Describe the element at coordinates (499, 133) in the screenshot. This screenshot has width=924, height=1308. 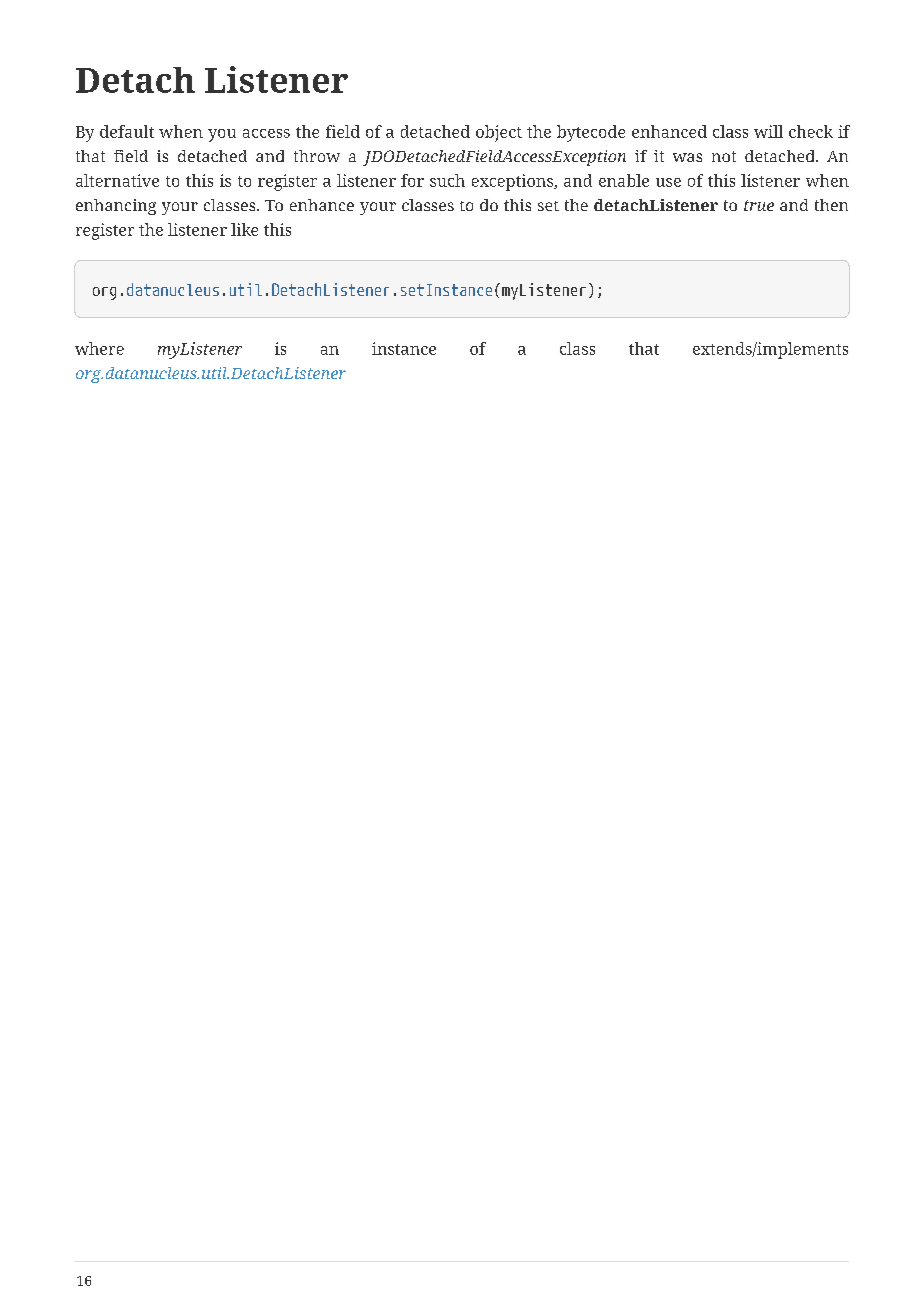
I see `object` at that location.
